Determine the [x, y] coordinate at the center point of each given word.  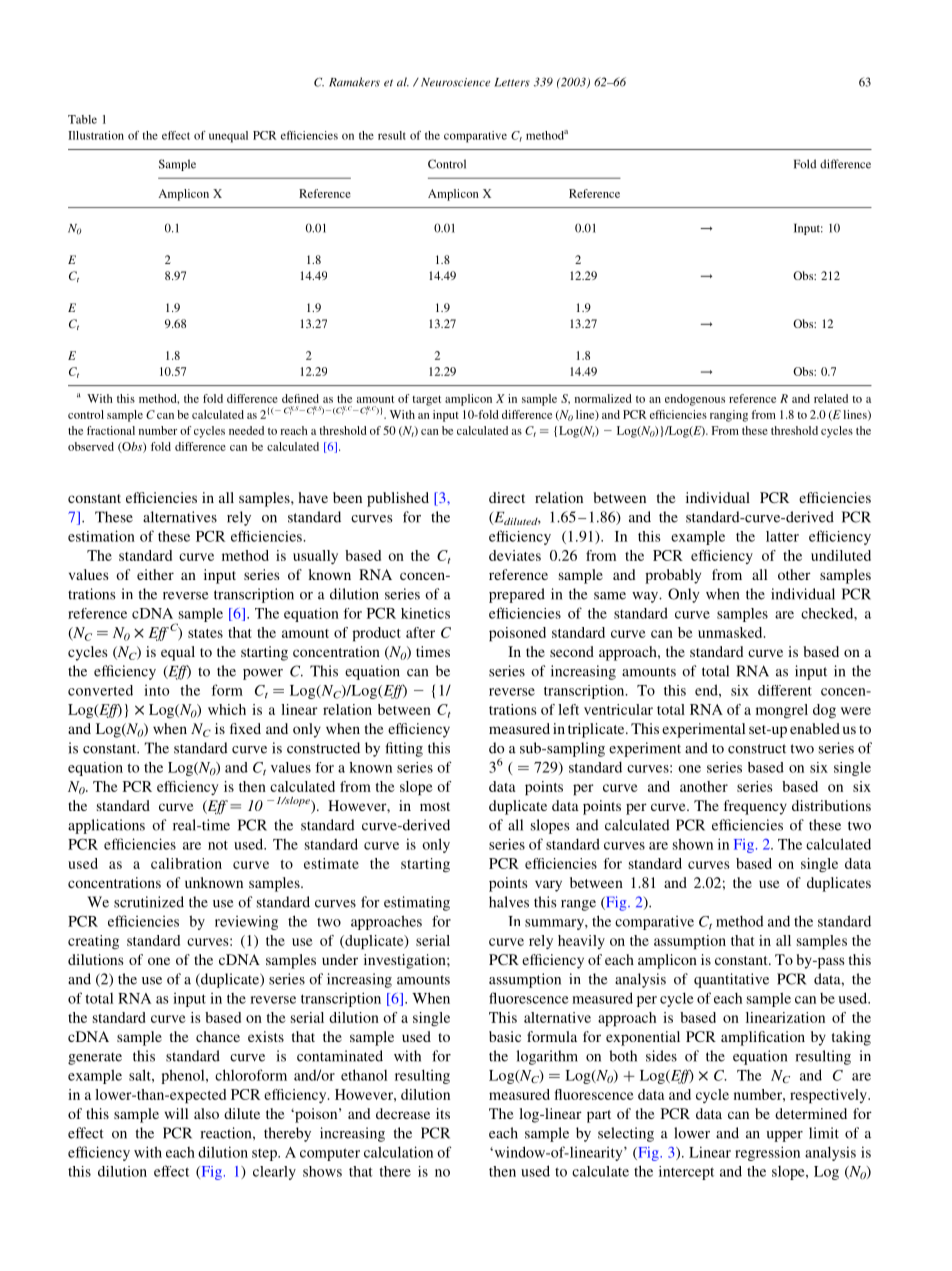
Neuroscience [454, 82]
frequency [755, 807]
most [435, 806]
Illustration [96, 135]
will [176, 1113]
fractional [111, 430]
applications [106, 826]
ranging [729, 416]
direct [507, 497]
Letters [512, 82]
